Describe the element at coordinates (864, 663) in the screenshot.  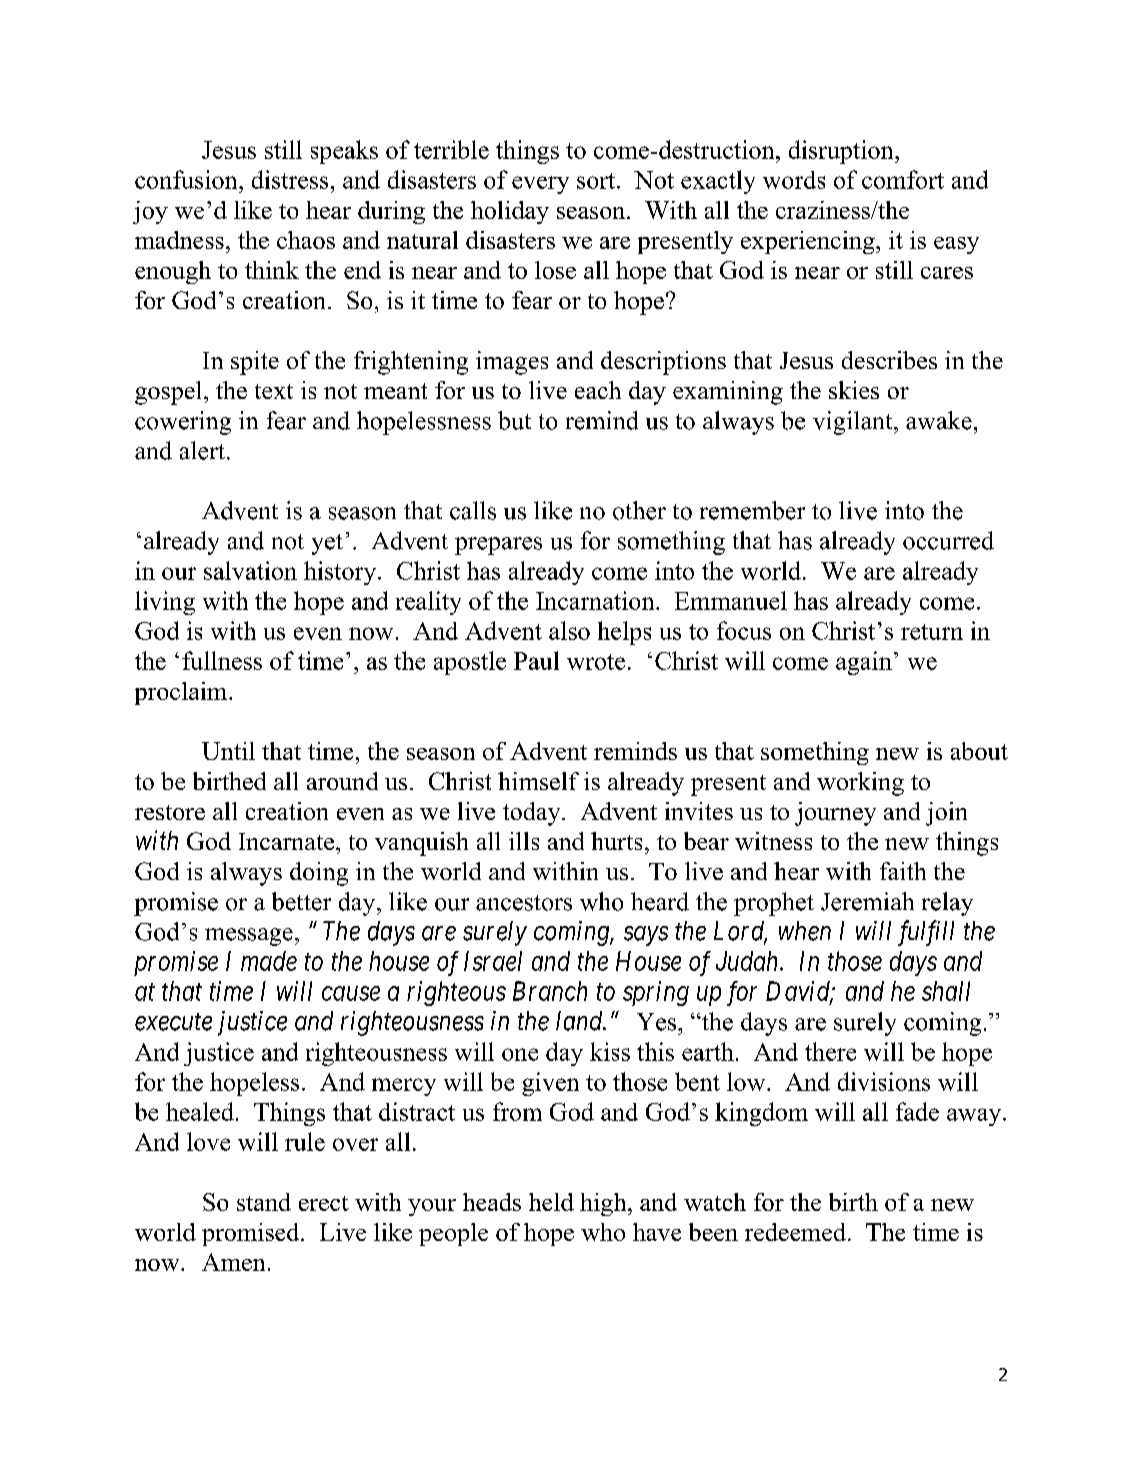
I see `again` at that location.
